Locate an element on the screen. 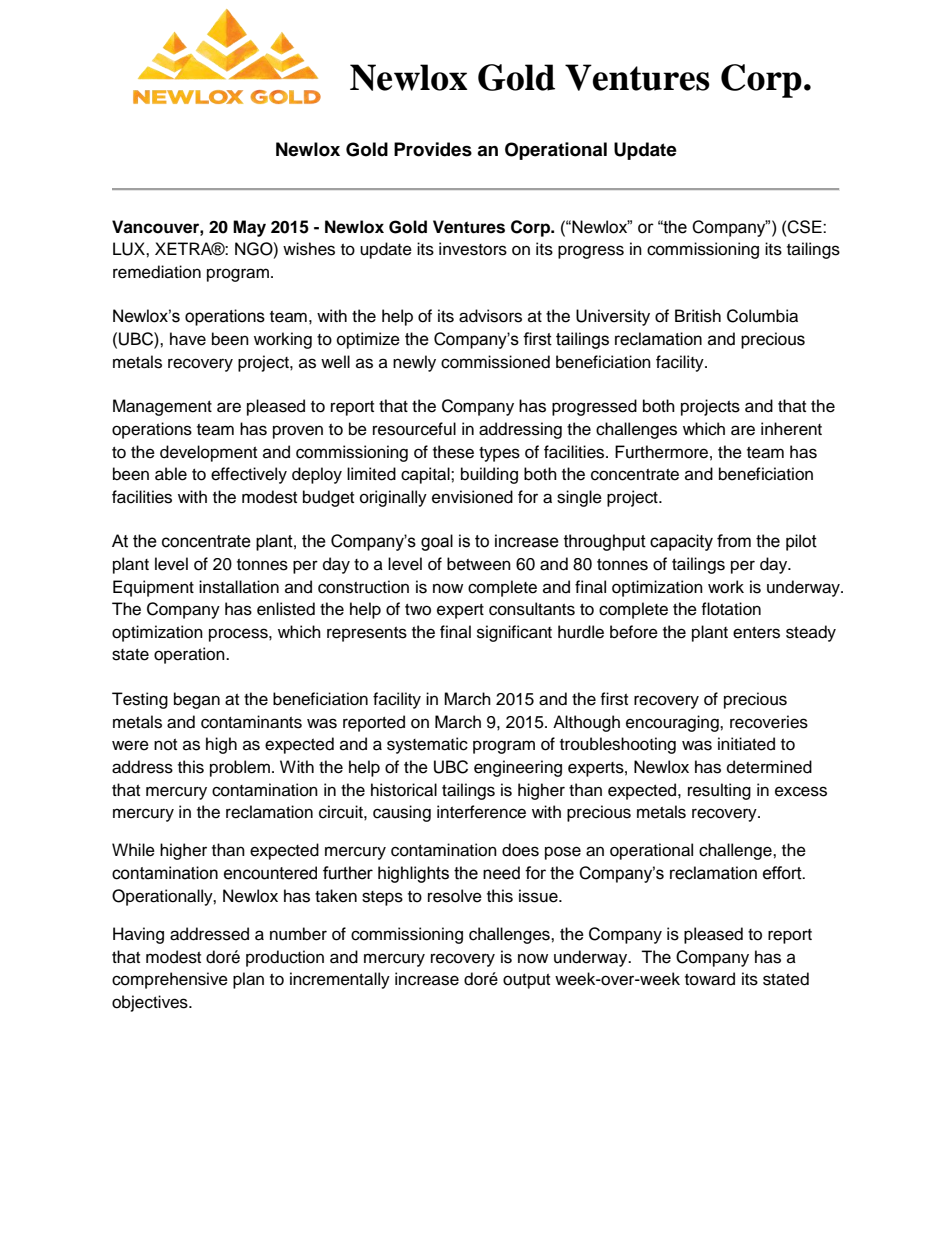 The width and height of the screenshot is (952, 1233). between is located at coordinates (479, 564).
